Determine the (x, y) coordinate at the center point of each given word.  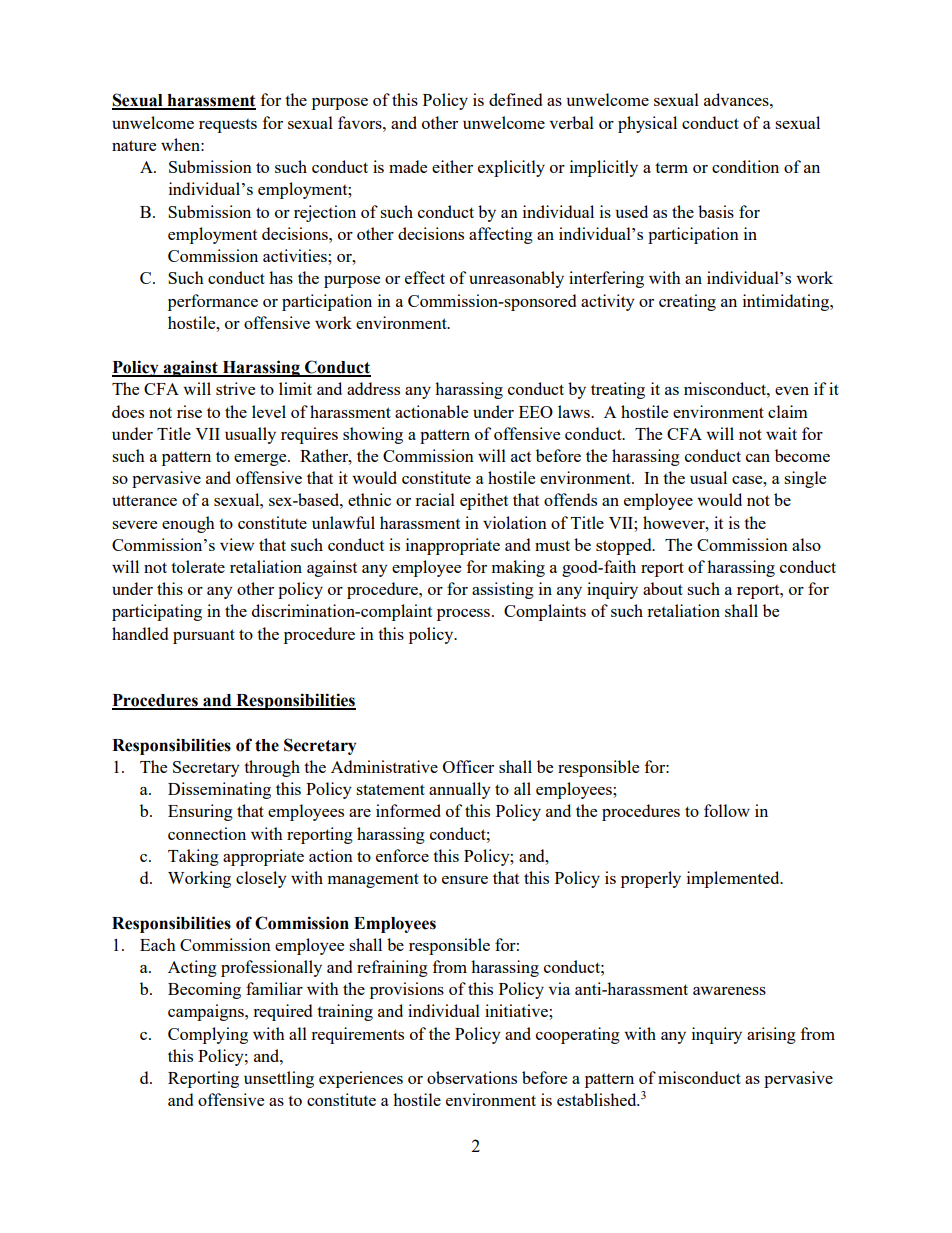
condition (745, 166)
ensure (465, 880)
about (663, 588)
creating (687, 302)
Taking (193, 857)
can (758, 458)
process (463, 615)
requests (228, 126)
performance (213, 302)
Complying (208, 1035)
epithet (484, 501)
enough (188, 524)
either (452, 166)
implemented (734, 879)
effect (425, 277)
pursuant (204, 636)
